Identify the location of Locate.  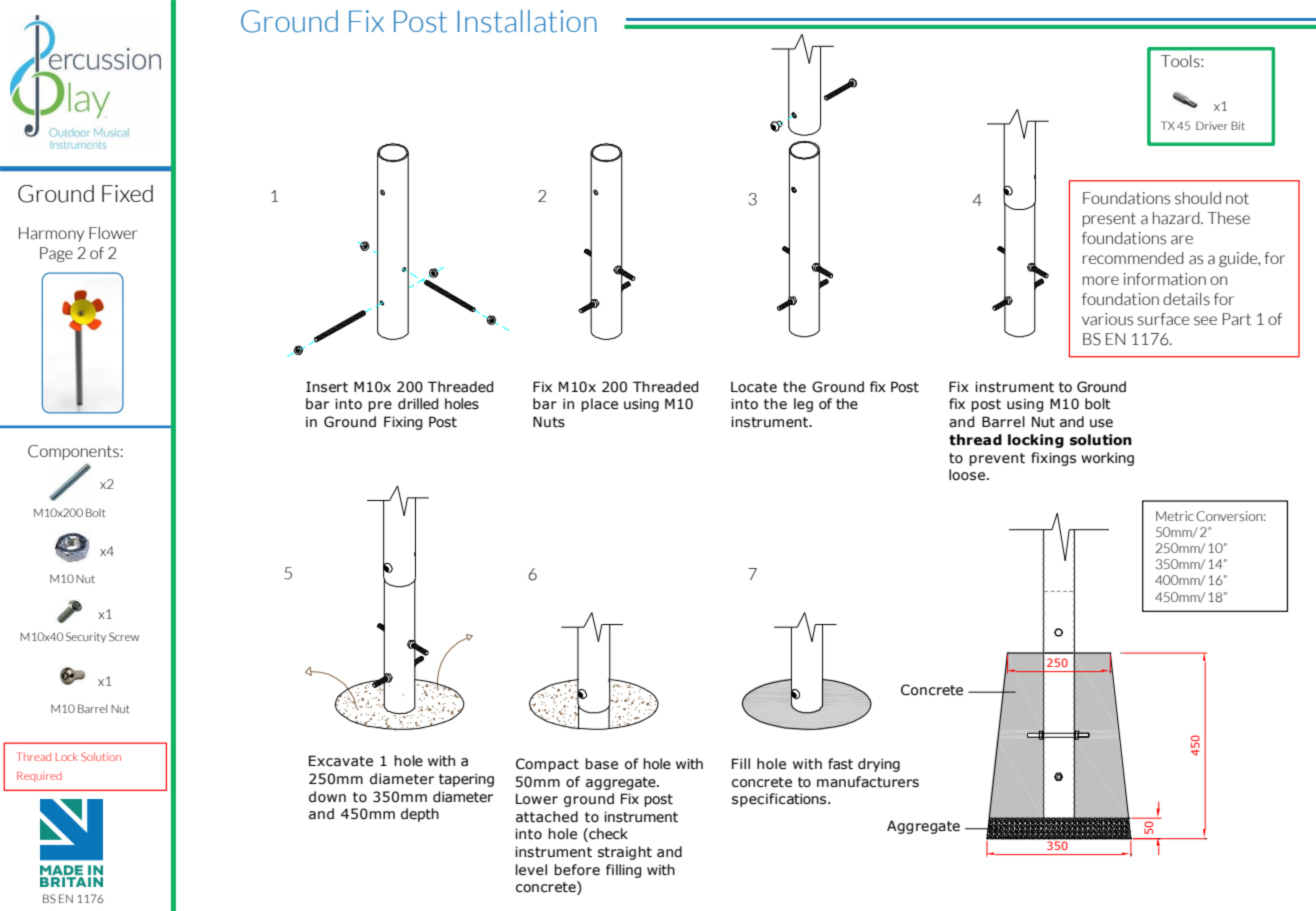
(754, 387).
